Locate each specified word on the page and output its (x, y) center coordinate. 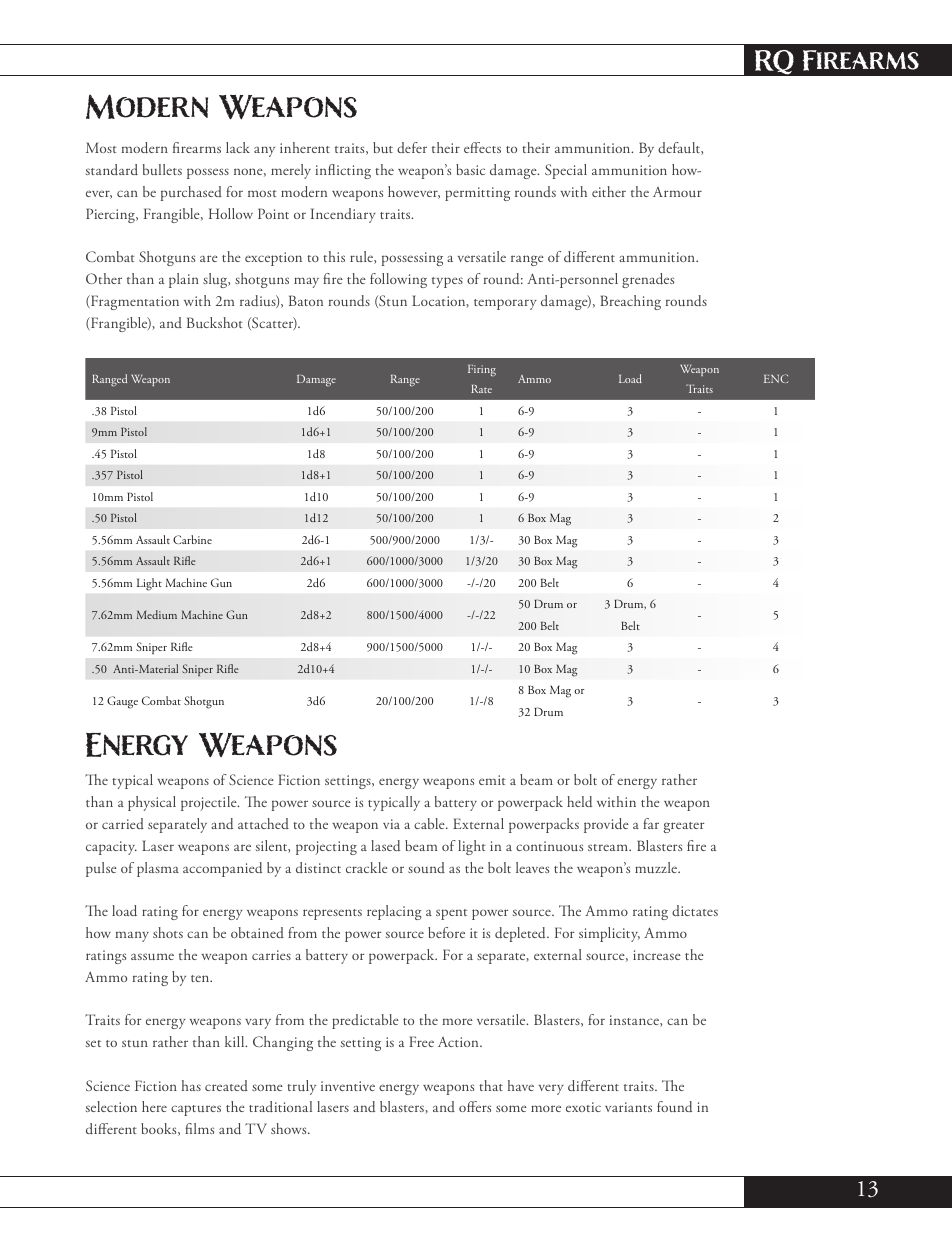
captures (196, 1110)
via (391, 824)
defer (412, 147)
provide (606, 825)
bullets (162, 169)
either (609, 191)
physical (152, 803)
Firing (482, 371)
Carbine (192, 539)
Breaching (630, 302)
